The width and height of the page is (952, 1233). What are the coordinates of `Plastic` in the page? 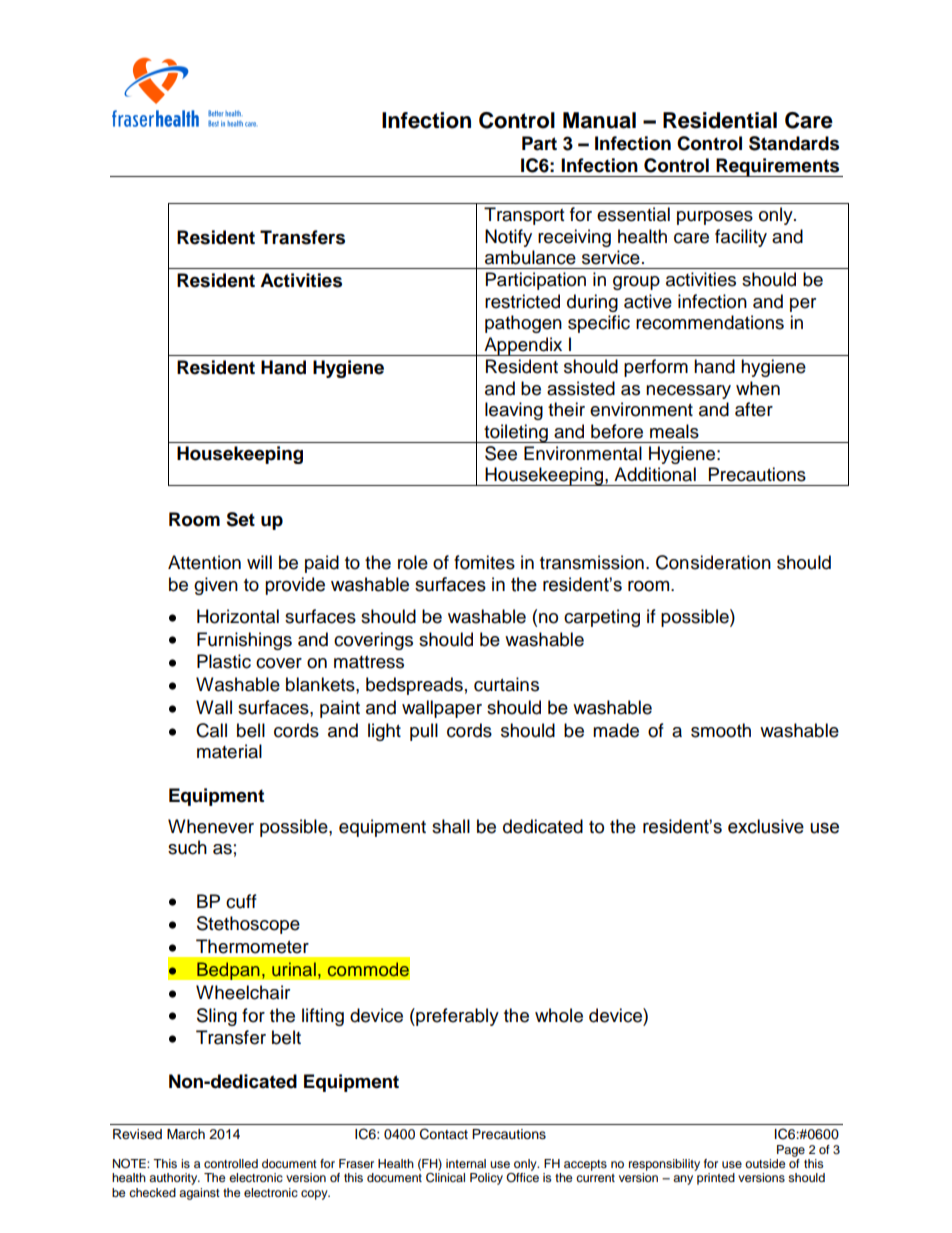 It's located at (224, 661).
